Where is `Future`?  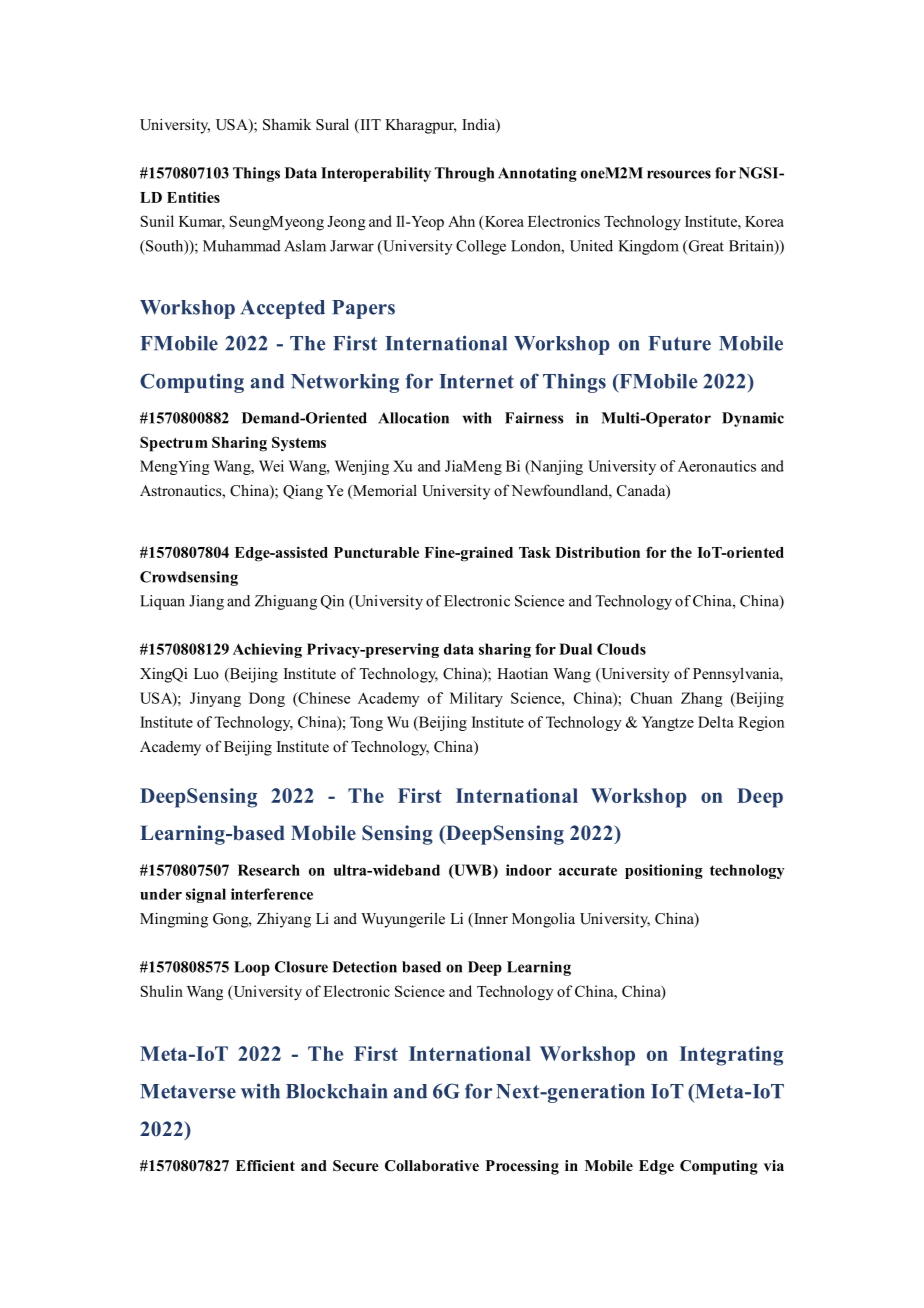
Future is located at coordinates (679, 343).
